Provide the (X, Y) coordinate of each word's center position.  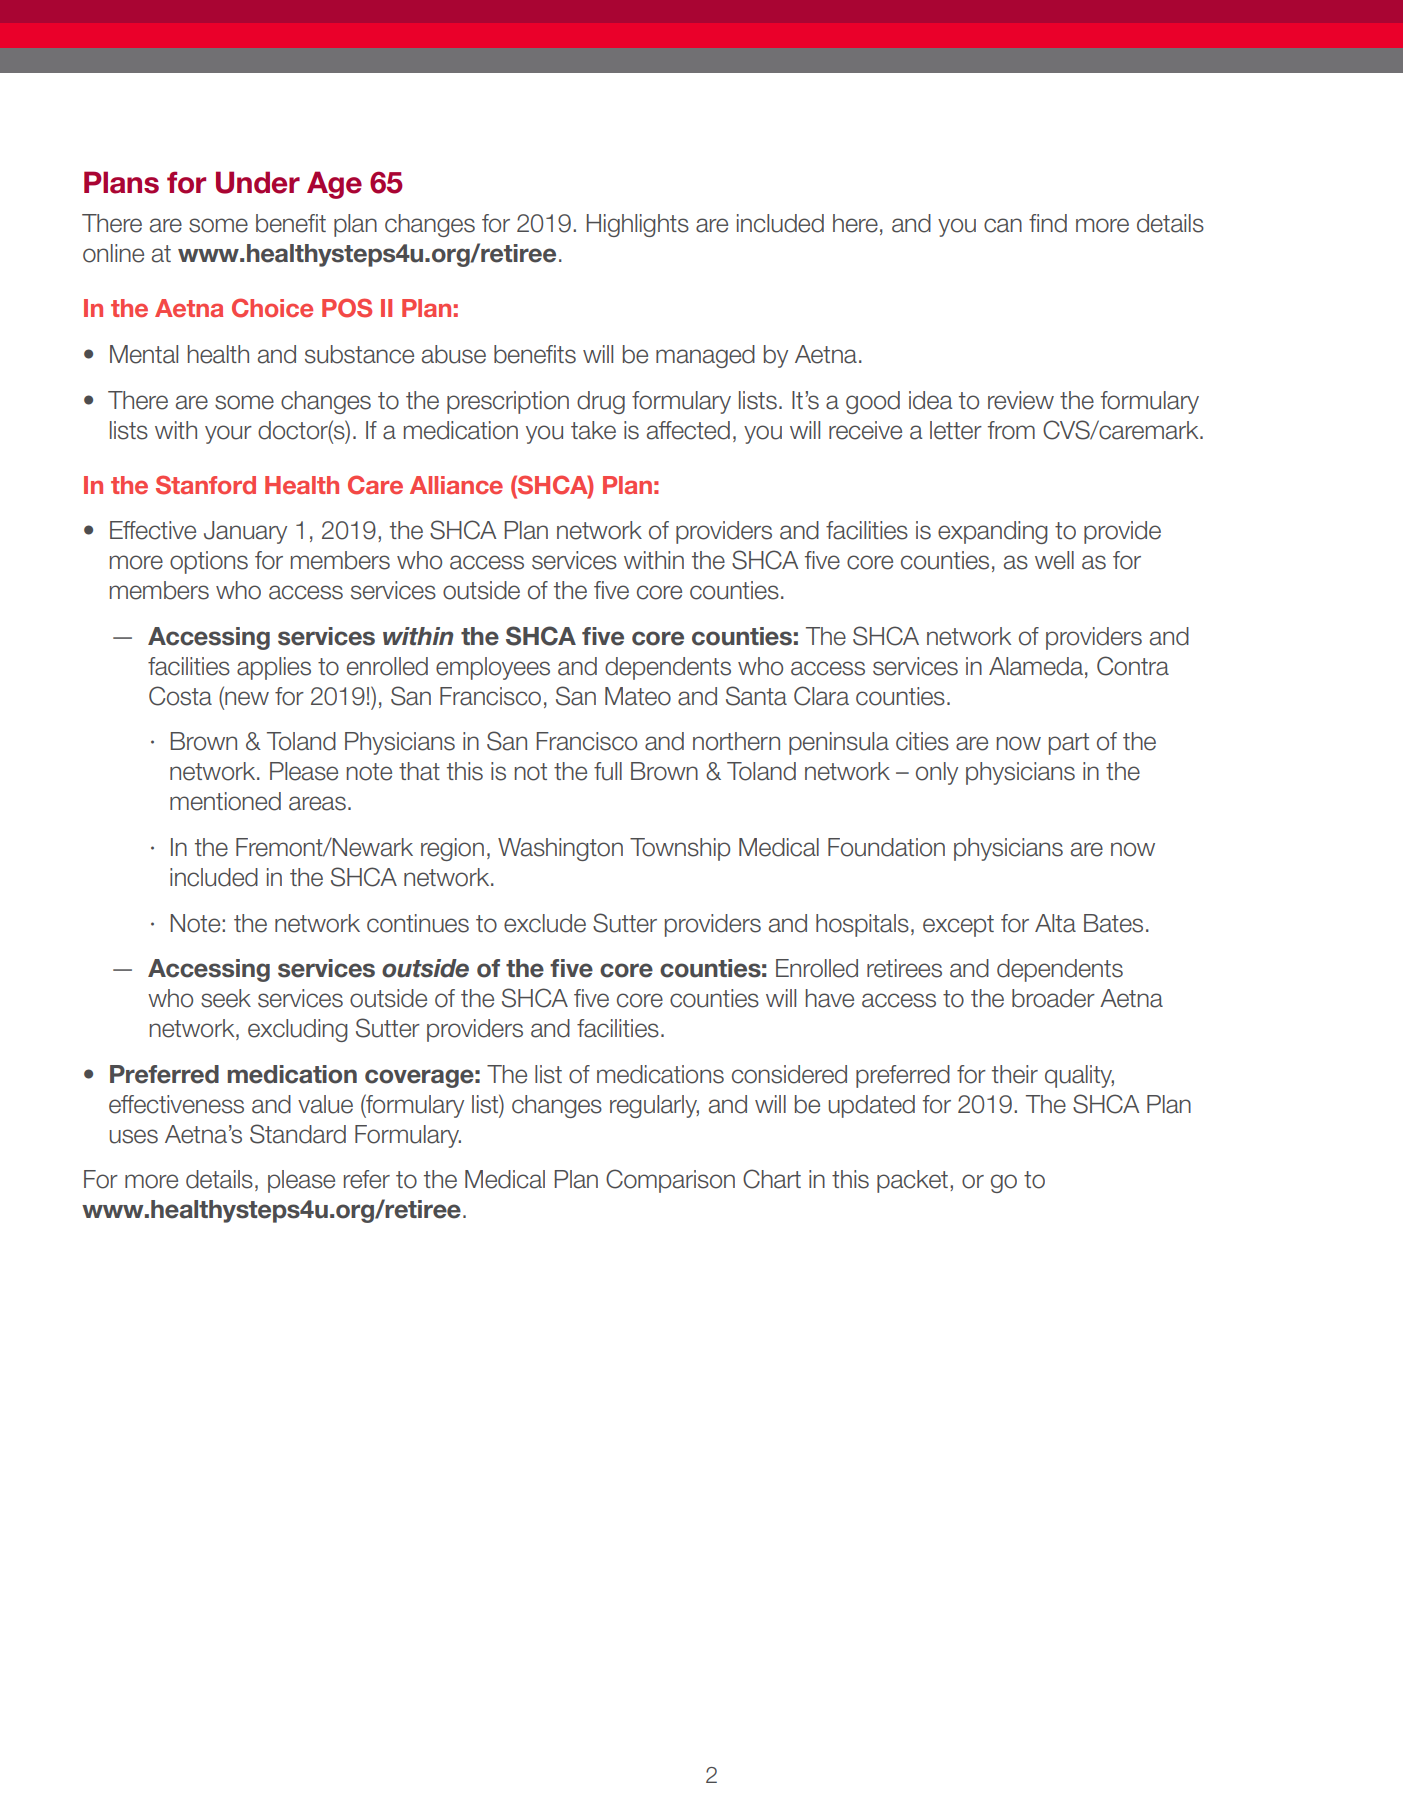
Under (258, 182)
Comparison (670, 1181)
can (1003, 225)
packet (912, 1181)
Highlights (638, 225)
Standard (298, 1134)
